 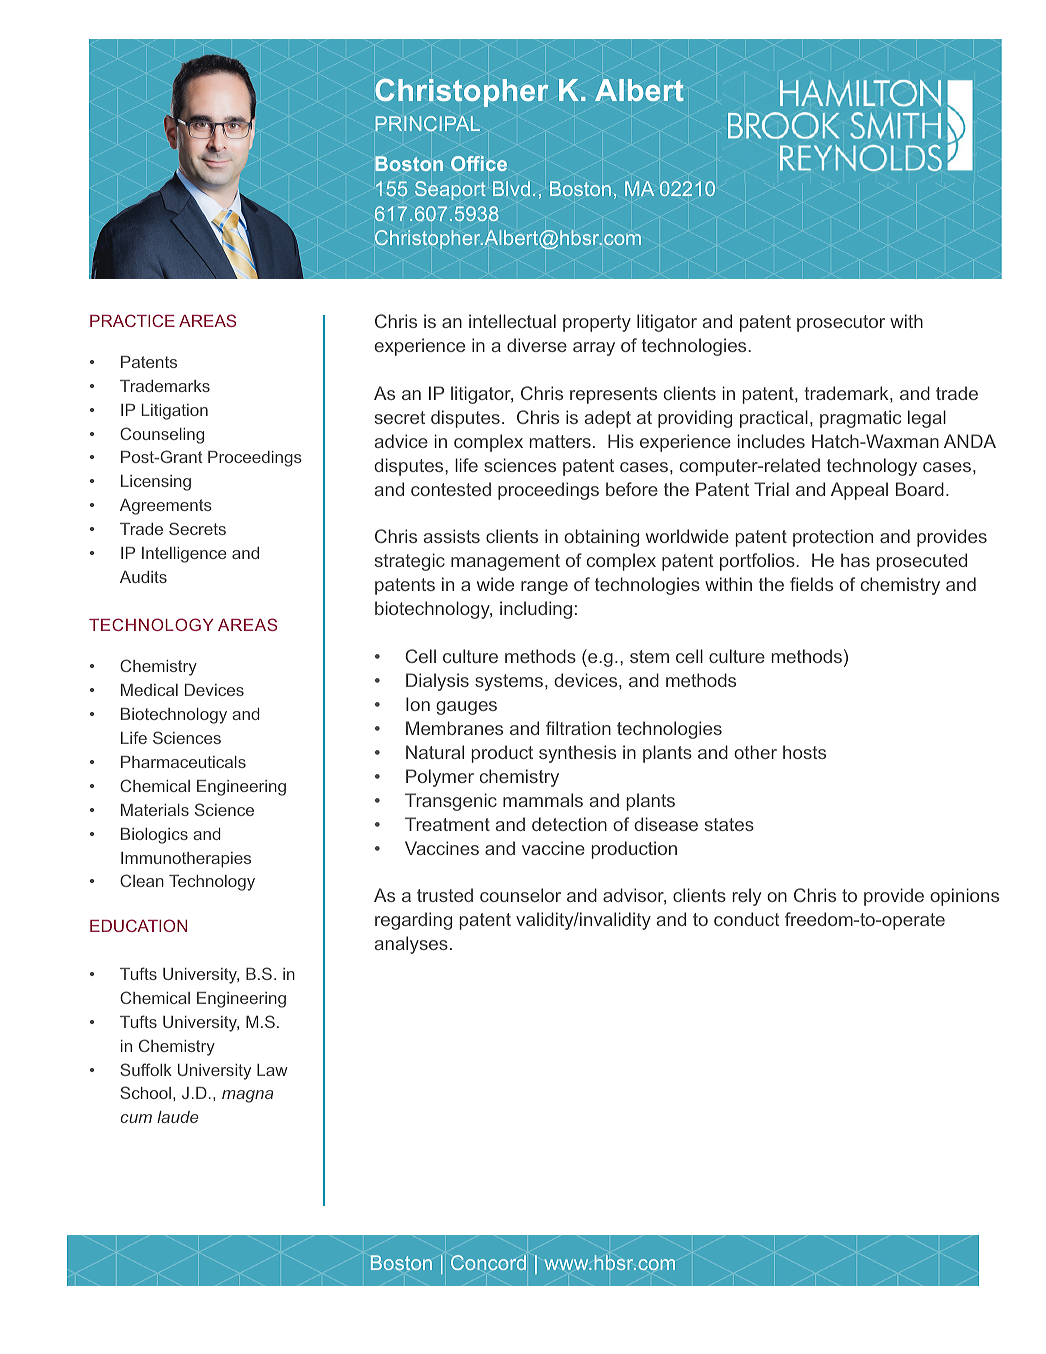 I want to click on obtaining, so click(x=601, y=538).
